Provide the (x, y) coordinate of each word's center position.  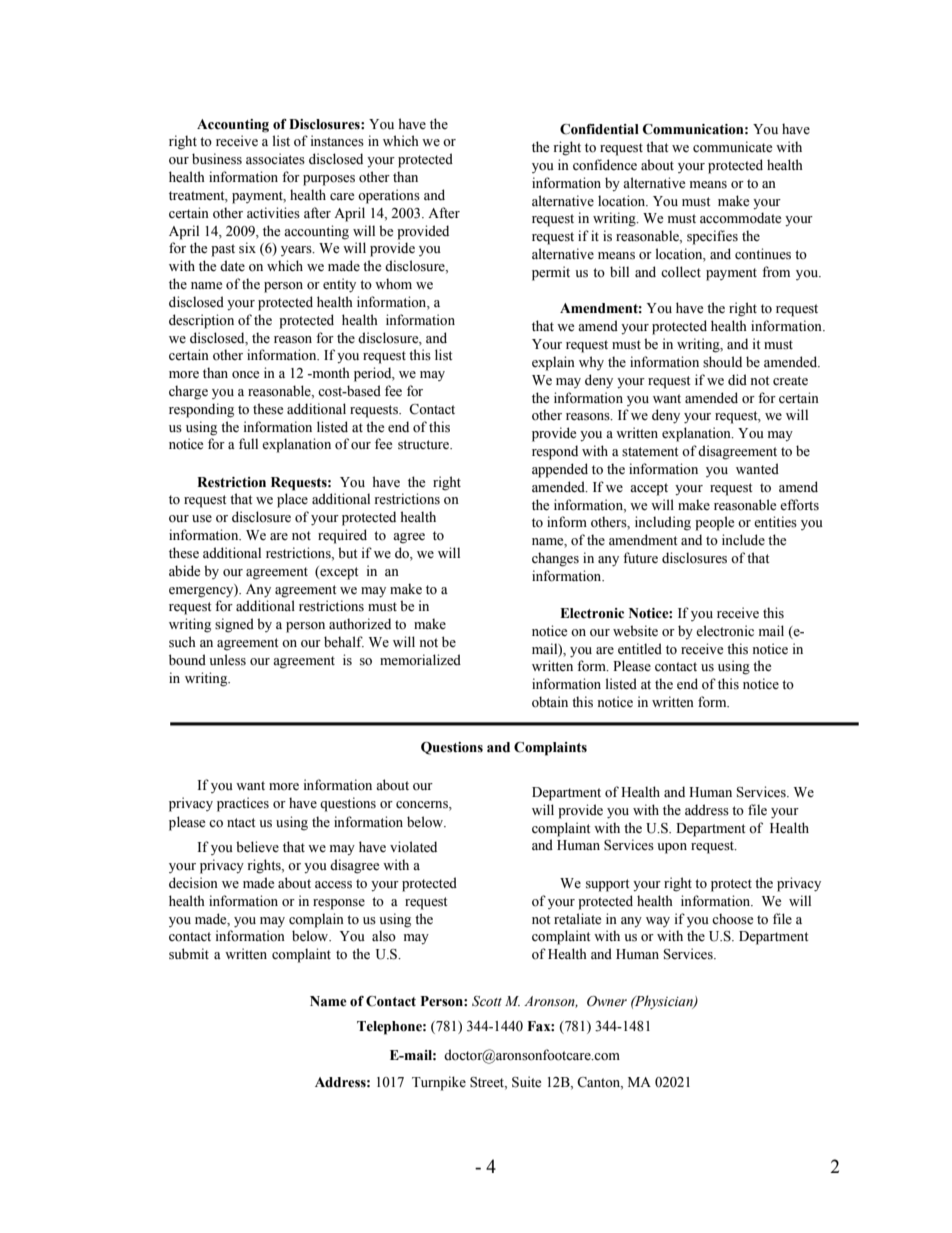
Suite (526, 1082)
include (743, 539)
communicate (732, 147)
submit (189, 954)
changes (555, 559)
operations (389, 196)
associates (275, 159)
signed (234, 625)
